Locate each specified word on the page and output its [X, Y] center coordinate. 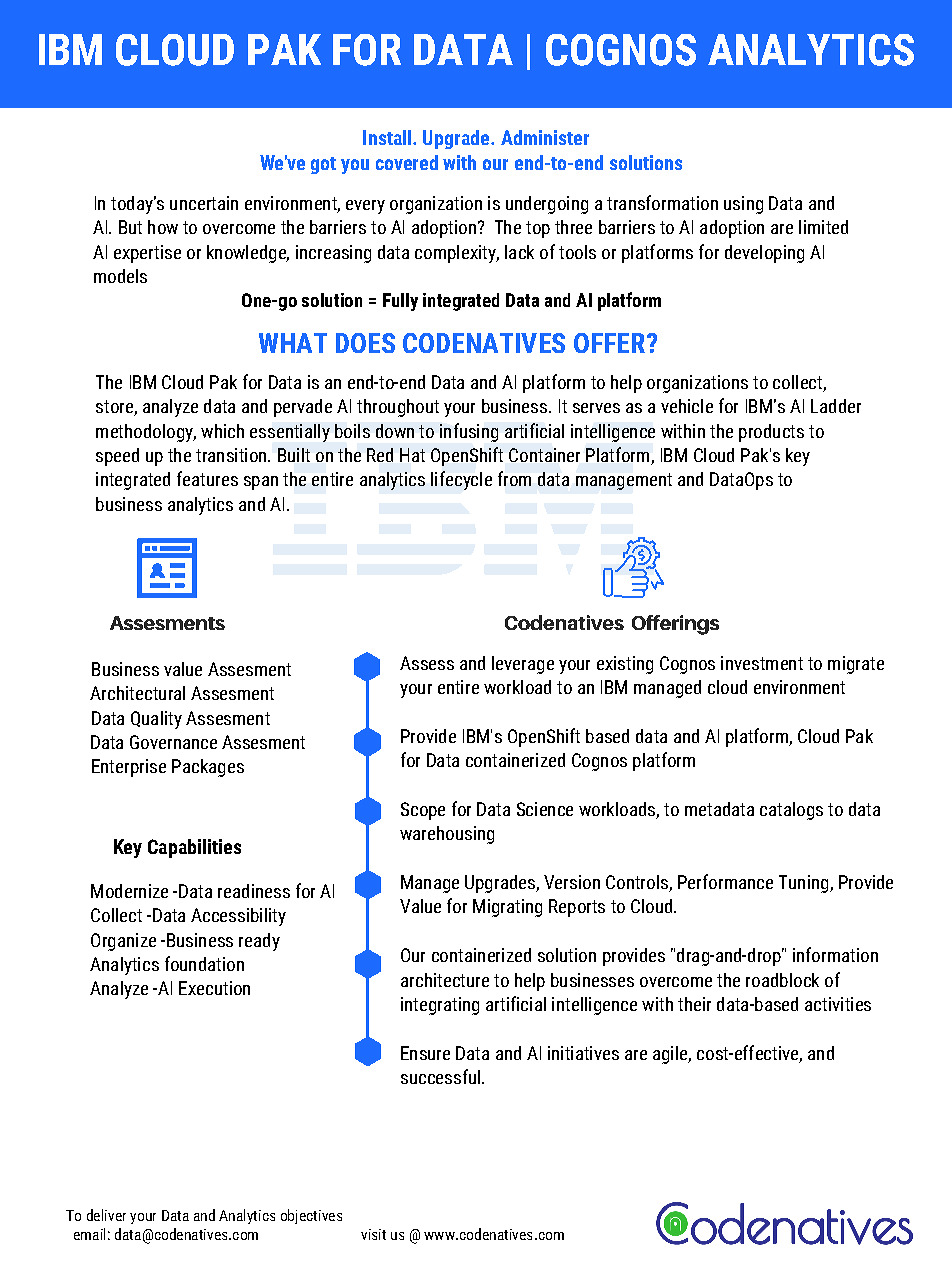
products [771, 433]
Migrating [507, 908]
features [207, 478]
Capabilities [194, 848]
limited [823, 227]
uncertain [204, 203]
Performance [725, 881]
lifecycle [461, 480]
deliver [106, 1215]
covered [407, 162]
